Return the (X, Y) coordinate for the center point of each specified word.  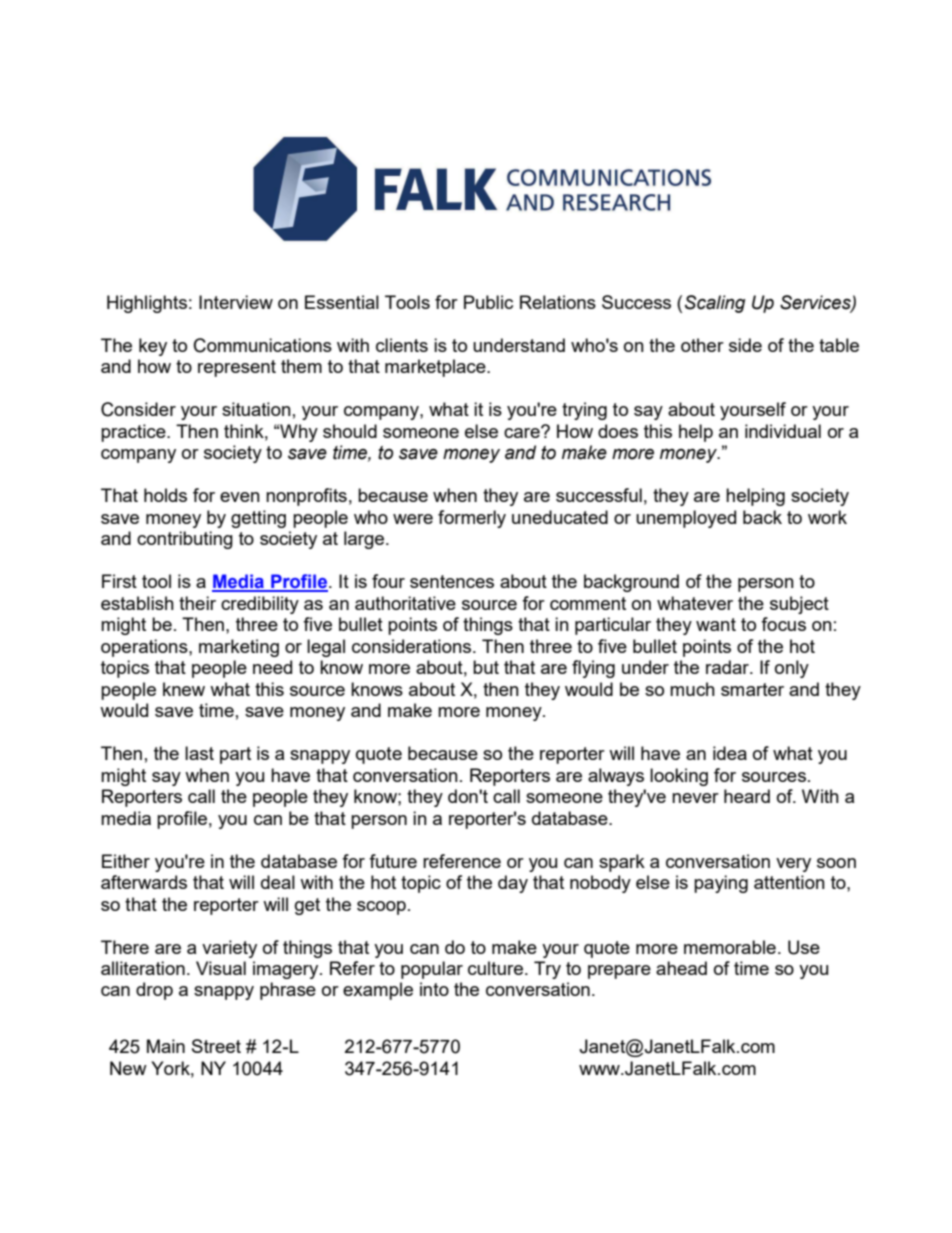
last (199, 753)
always (616, 777)
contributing (185, 540)
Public (488, 302)
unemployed (686, 519)
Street (216, 1046)
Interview (236, 302)
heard (747, 796)
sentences (452, 581)
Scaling (715, 304)
